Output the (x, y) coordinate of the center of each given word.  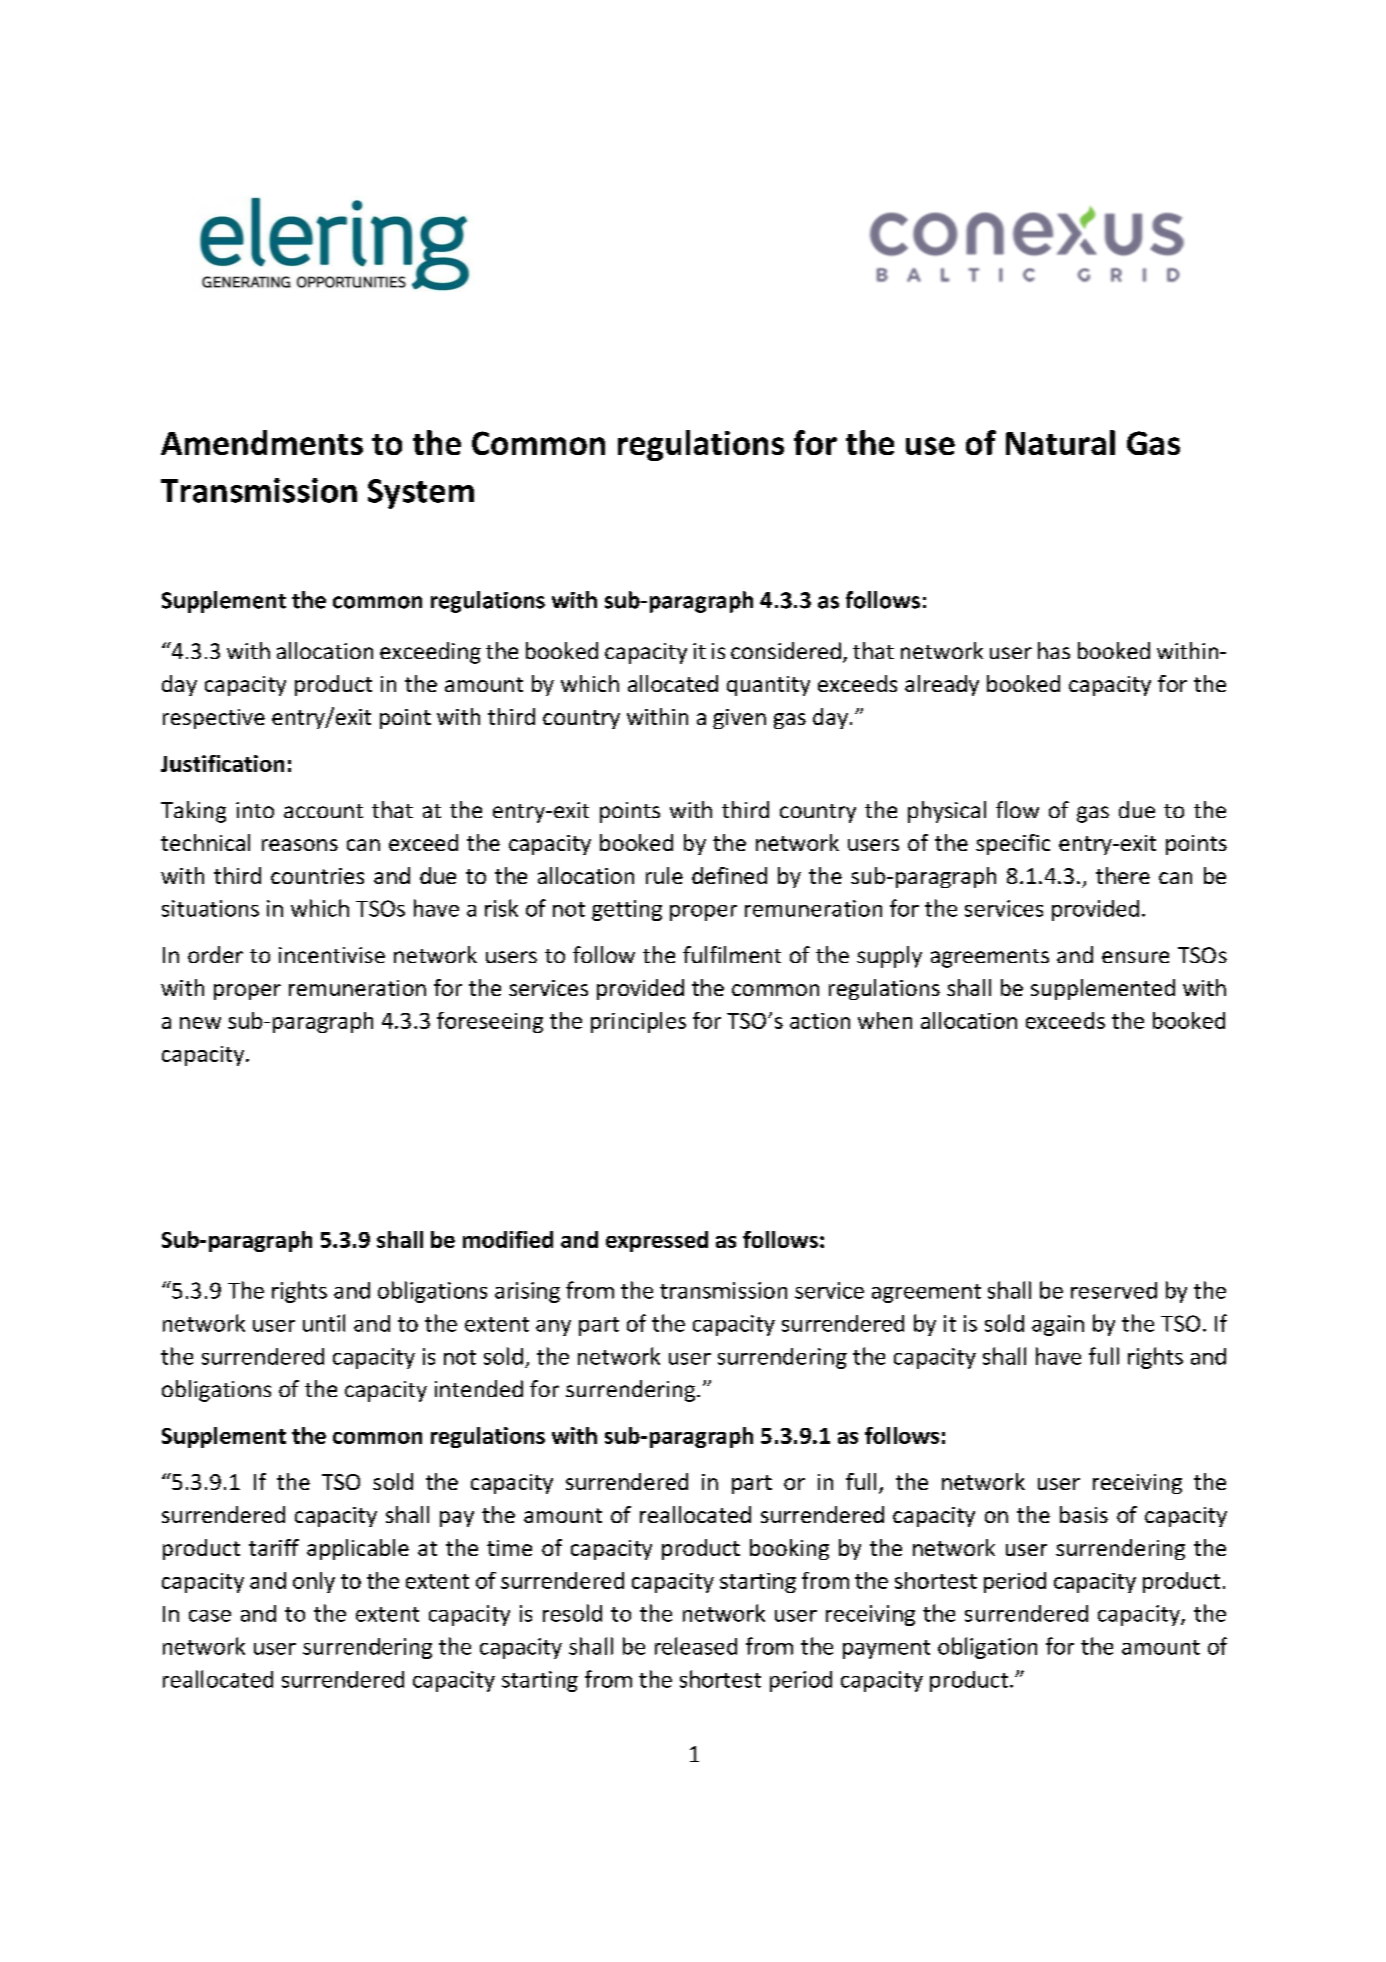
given (739, 719)
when (885, 1020)
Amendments (262, 442)
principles (638, 1022)
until (324, 1323)
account (323, 811)
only (314, 1582)
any (553, 1328)
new (200, 1023)
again (1058, 1325)
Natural (1060, 442)
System (421, 494)
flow (1017, 809)
